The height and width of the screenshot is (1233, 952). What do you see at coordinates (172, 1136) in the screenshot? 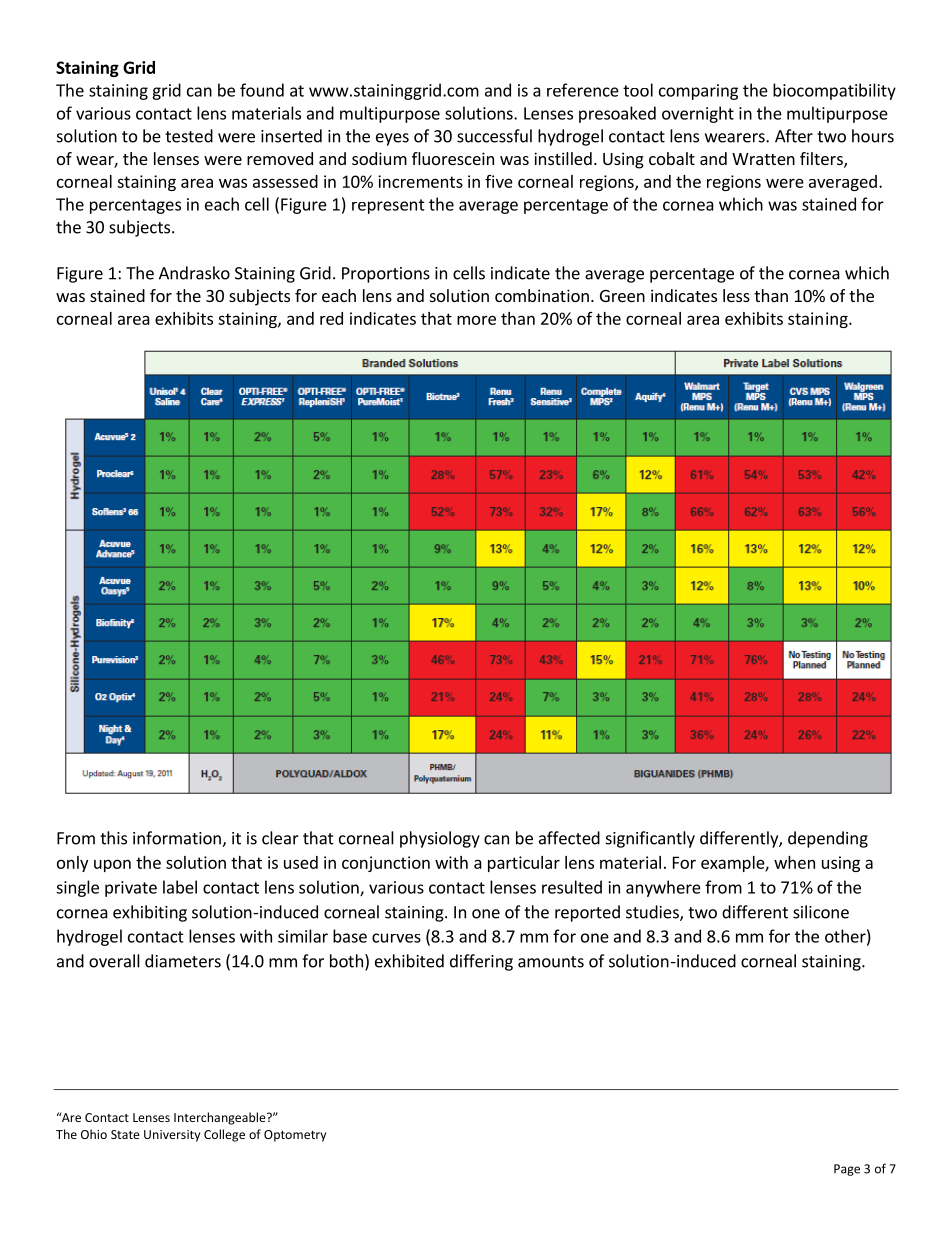
I see `University` at bounding box center [172, 1136].
